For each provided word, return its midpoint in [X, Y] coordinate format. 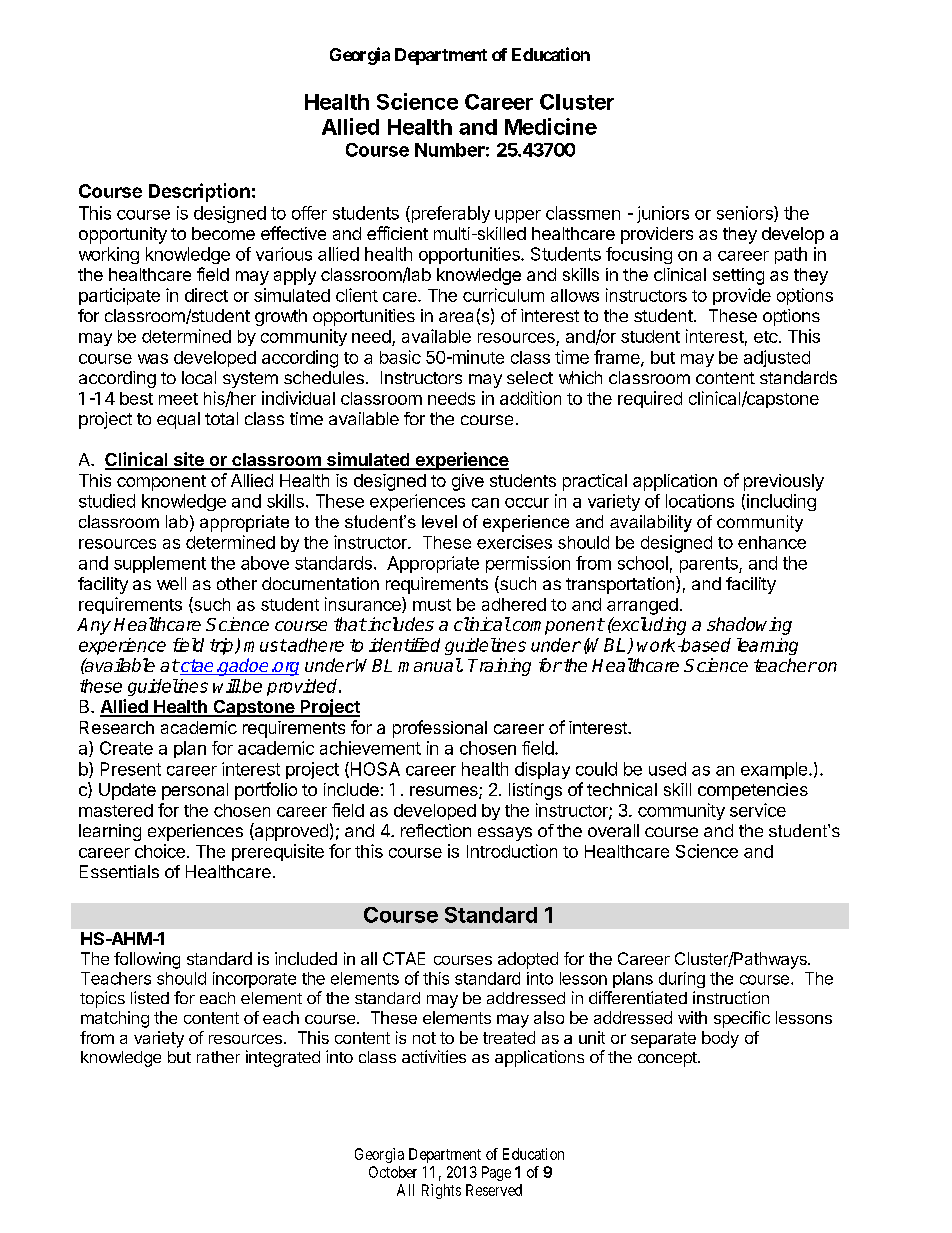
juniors [663, 214]
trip [223, 646]
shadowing [749, 626]
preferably [449, 214]
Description [199, 192]
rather [218, 1057]
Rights [441, 1191]
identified [404, 645]
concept [668, 1059]
